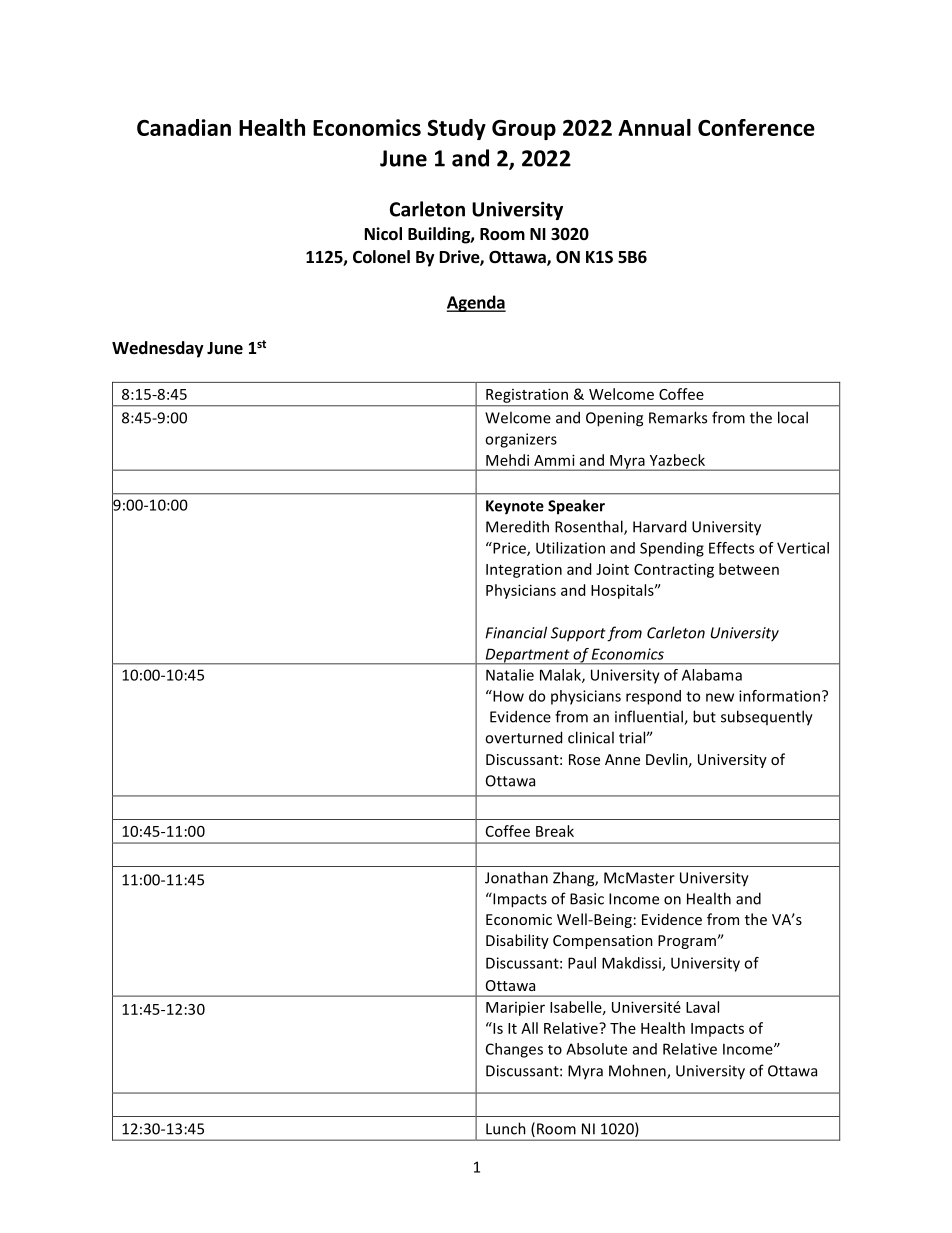 This screenshot has height=1233, width=952. What do you see at coordinates (712, 675) in the screenshot?
I see `Alabama` at bounding box center [712, 675].
